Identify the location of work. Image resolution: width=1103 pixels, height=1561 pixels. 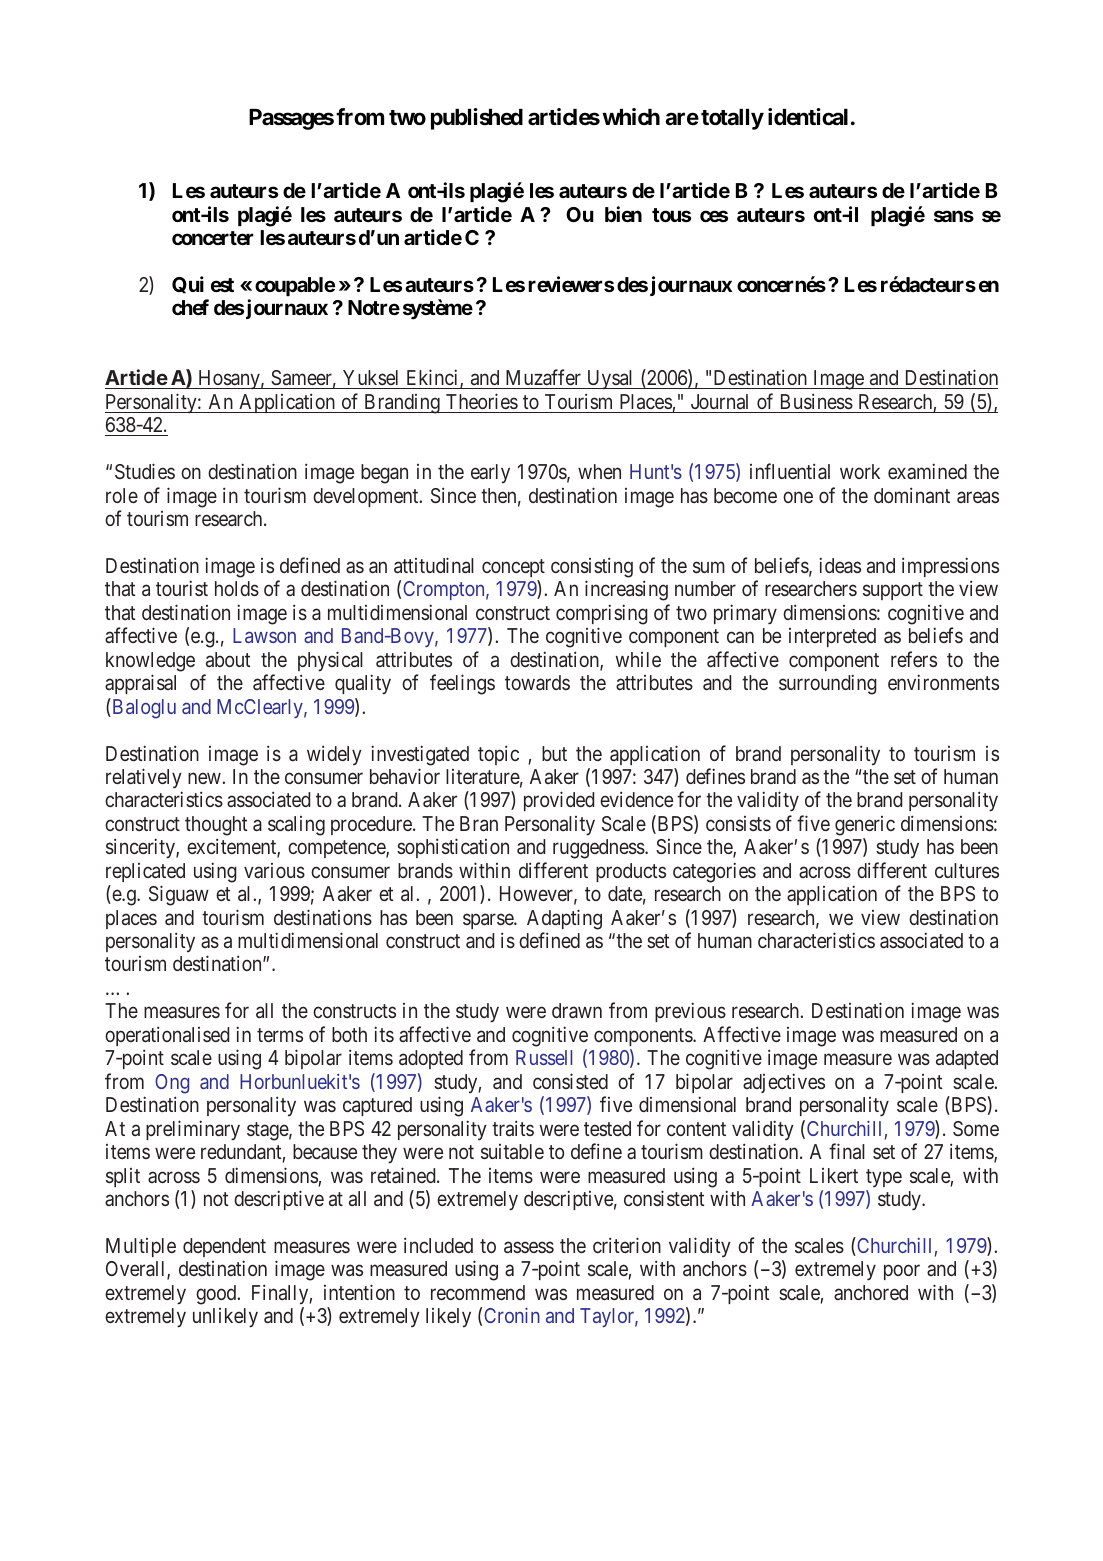
(860, 471).
